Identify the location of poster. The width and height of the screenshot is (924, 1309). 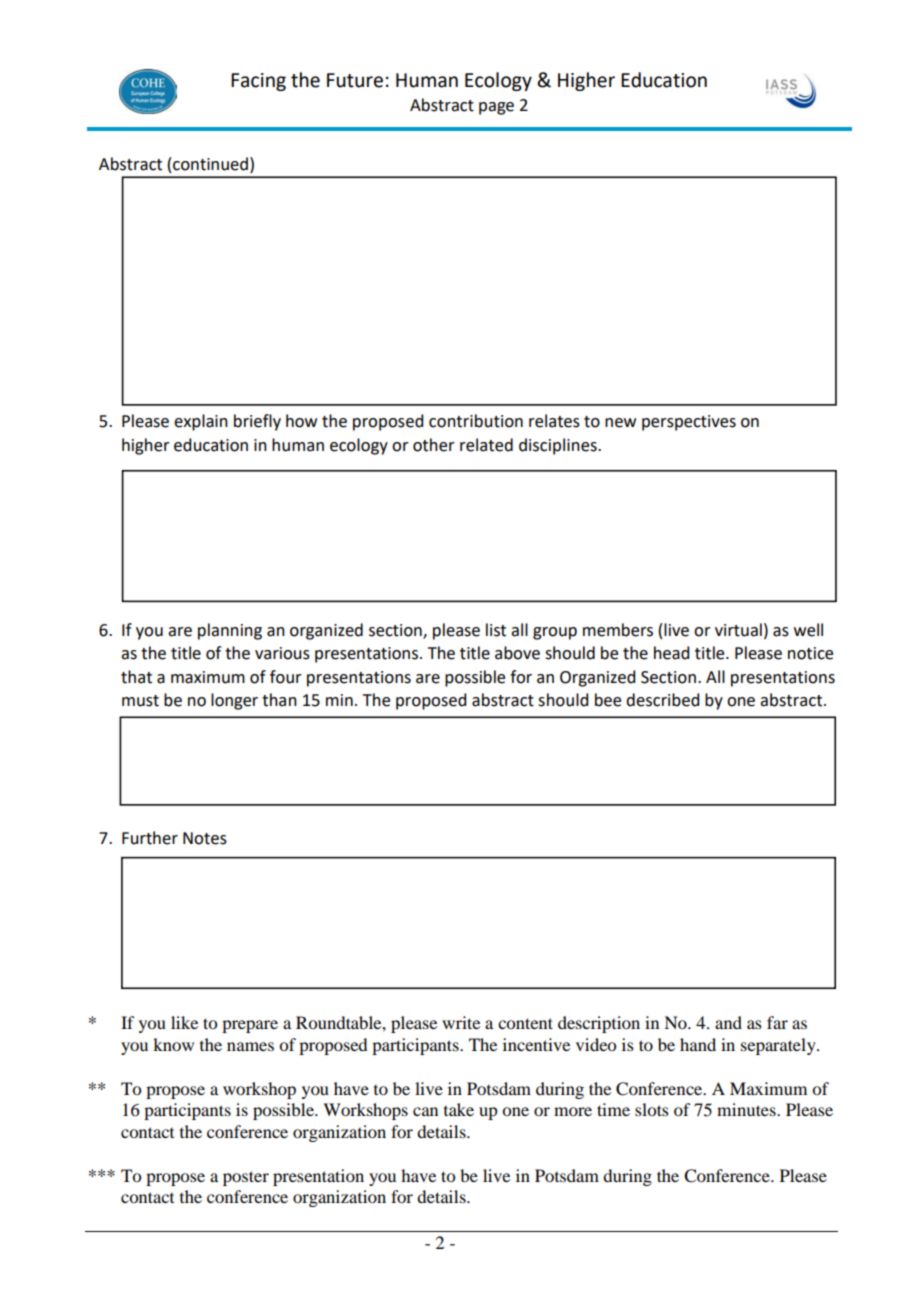
(246, 1178).
